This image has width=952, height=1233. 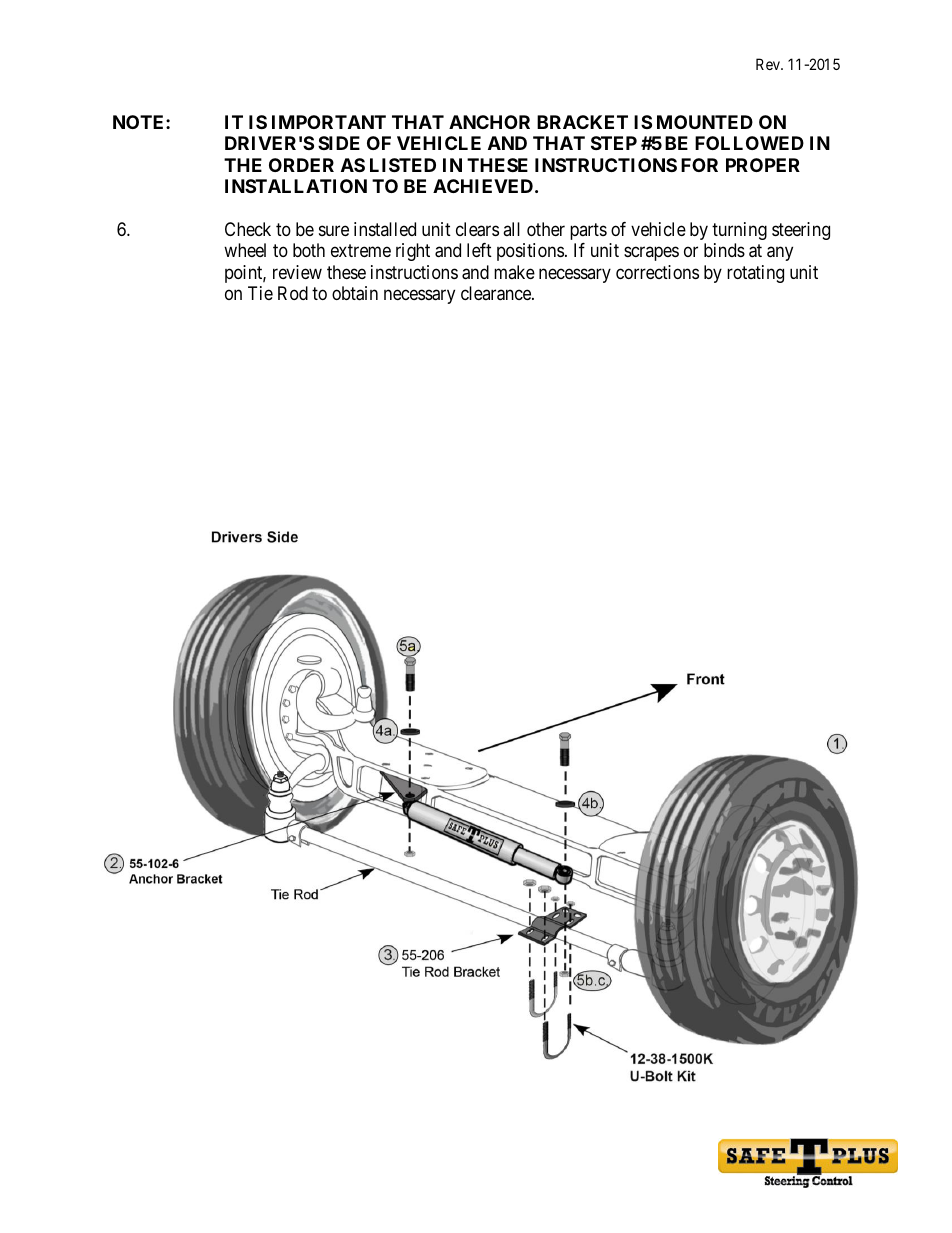 I want to click on both, so click(x=309, y=250).
